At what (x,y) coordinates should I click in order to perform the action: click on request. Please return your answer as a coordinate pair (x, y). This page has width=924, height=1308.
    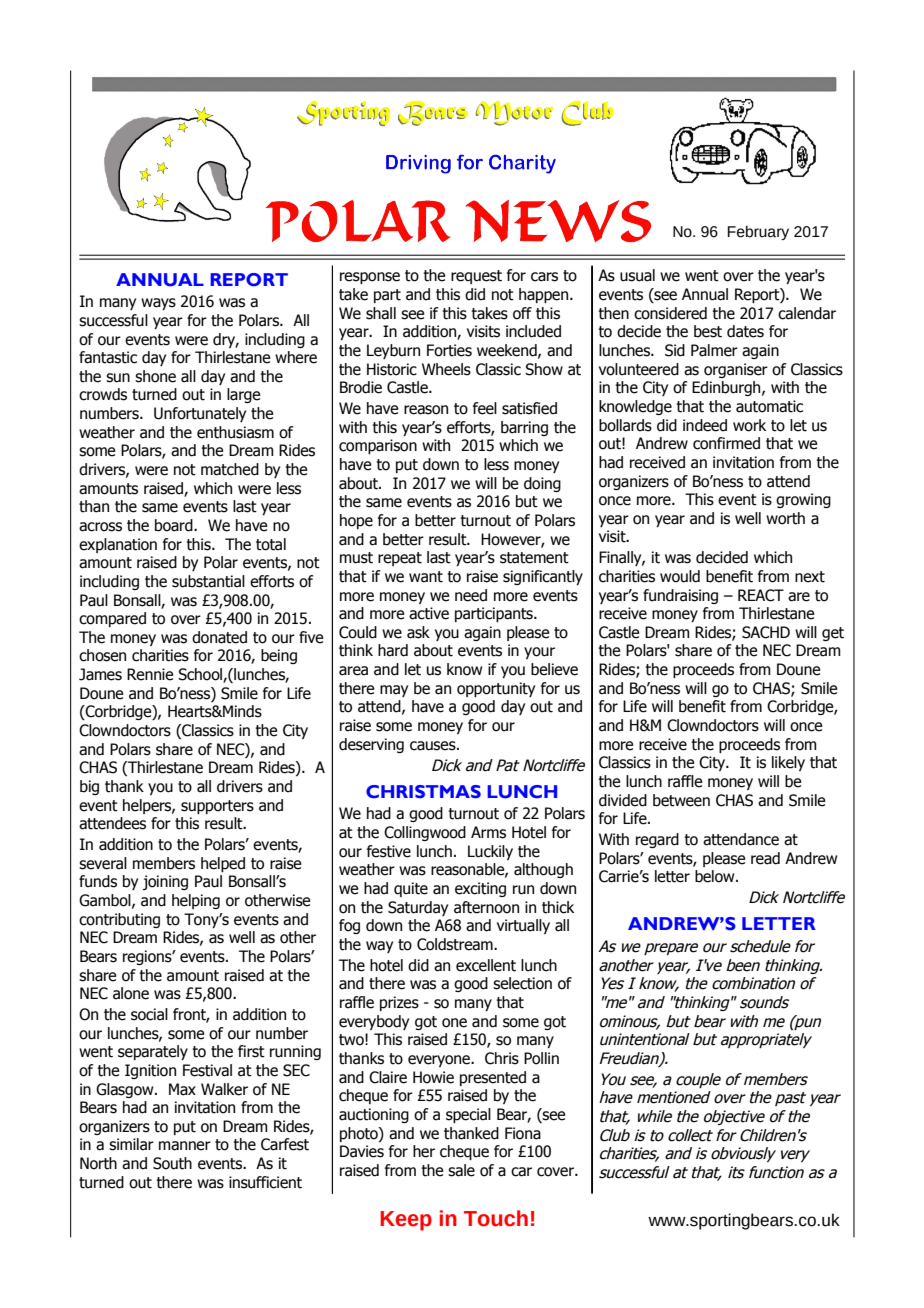
    Looking at the image, I should click on (476, 277).
